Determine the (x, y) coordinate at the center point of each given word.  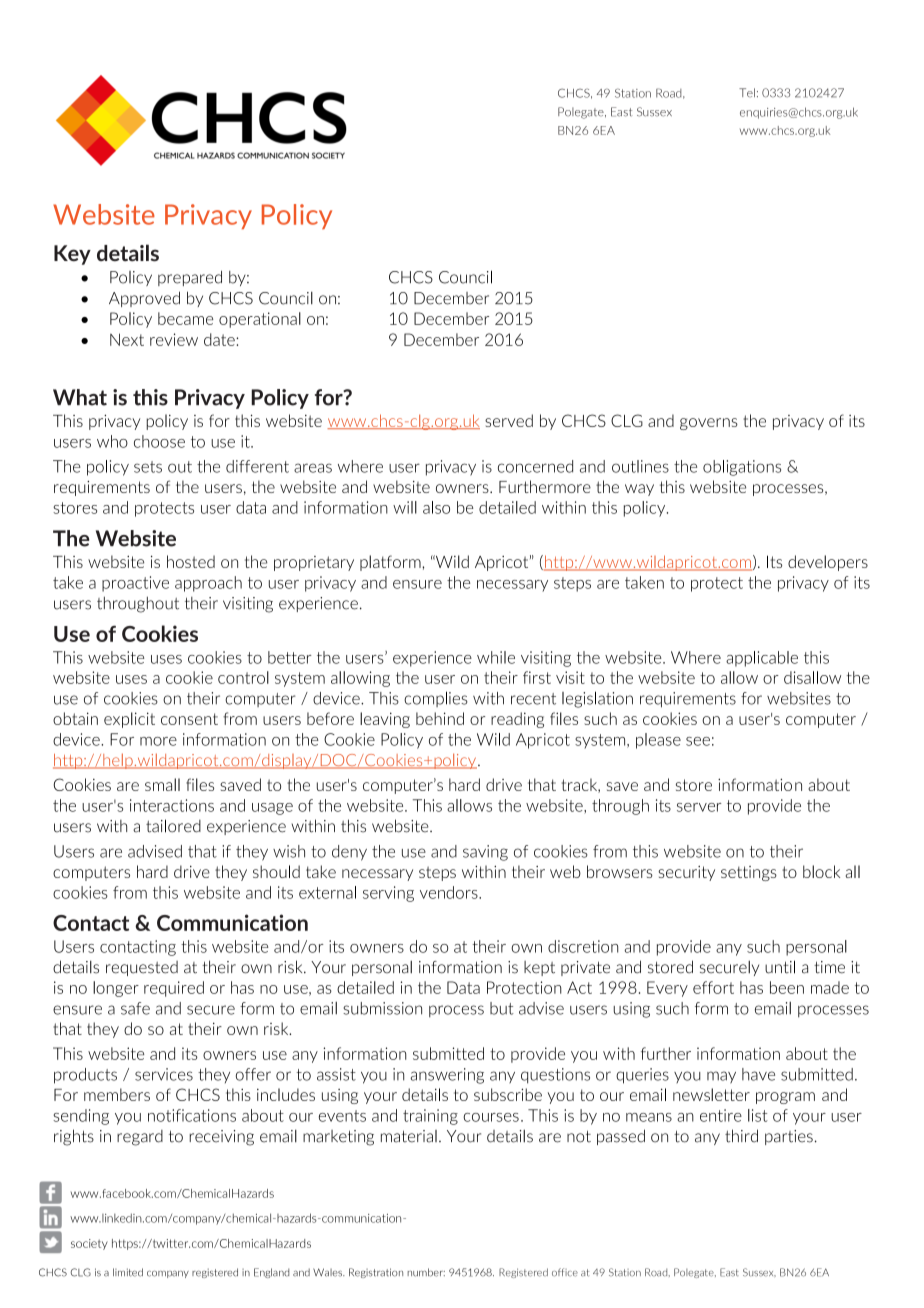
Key (72, 255)
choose (159, 441)
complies (436, 699)
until (780, 967)
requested (142, 968)
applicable (762, 659)
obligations (742, 468)
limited (128, 1272)
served (509, 420)
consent (189, 719)
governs (709, 424)
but (502, 1008)
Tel (747, 92)
